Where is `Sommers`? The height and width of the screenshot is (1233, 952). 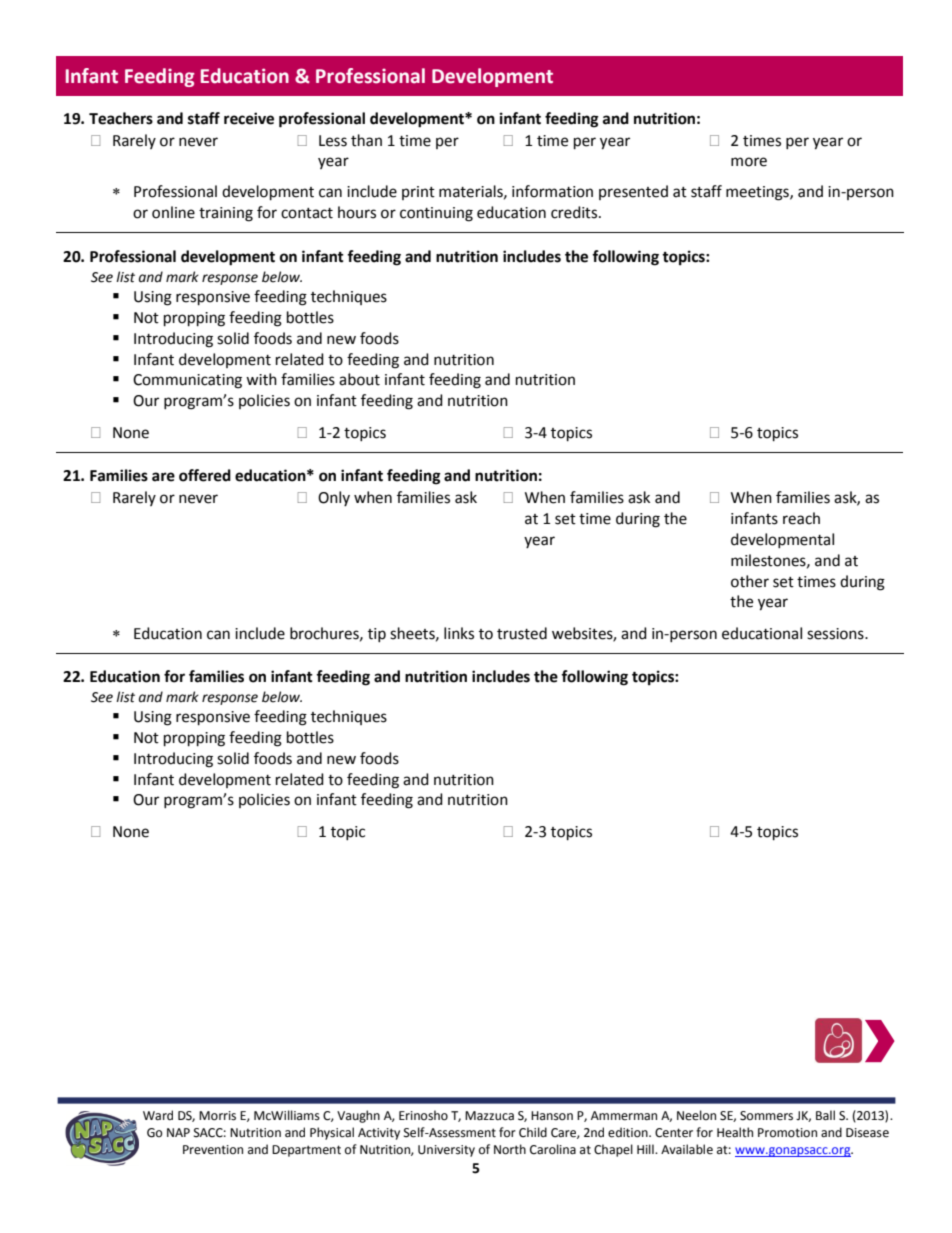 Sommers is located at coordinates (766, 1116).
